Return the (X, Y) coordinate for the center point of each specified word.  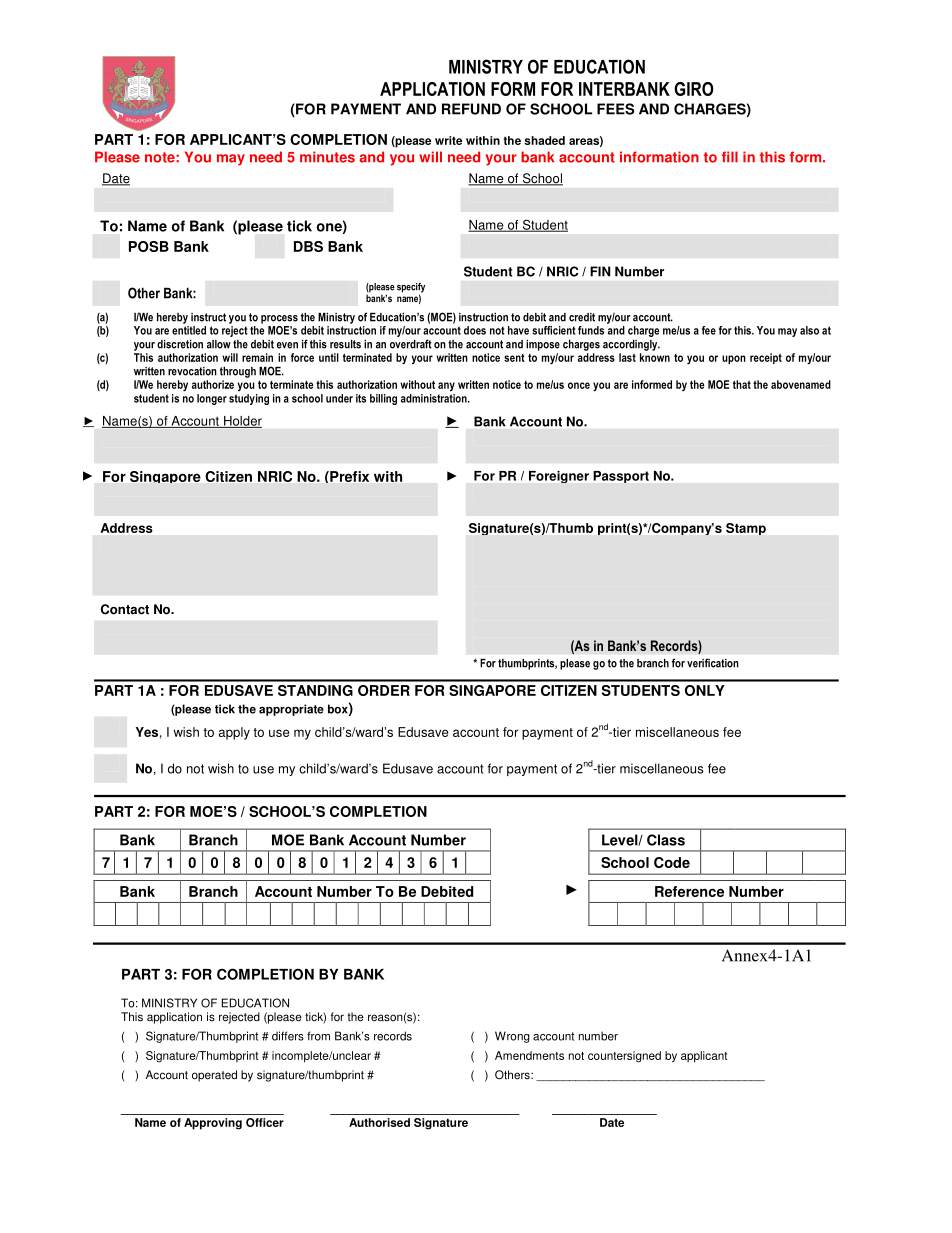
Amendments (529, 1055)
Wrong (512, 1037)
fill (730, 156)
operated (214, 1076)
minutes (327, 157)
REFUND (471, 109)
